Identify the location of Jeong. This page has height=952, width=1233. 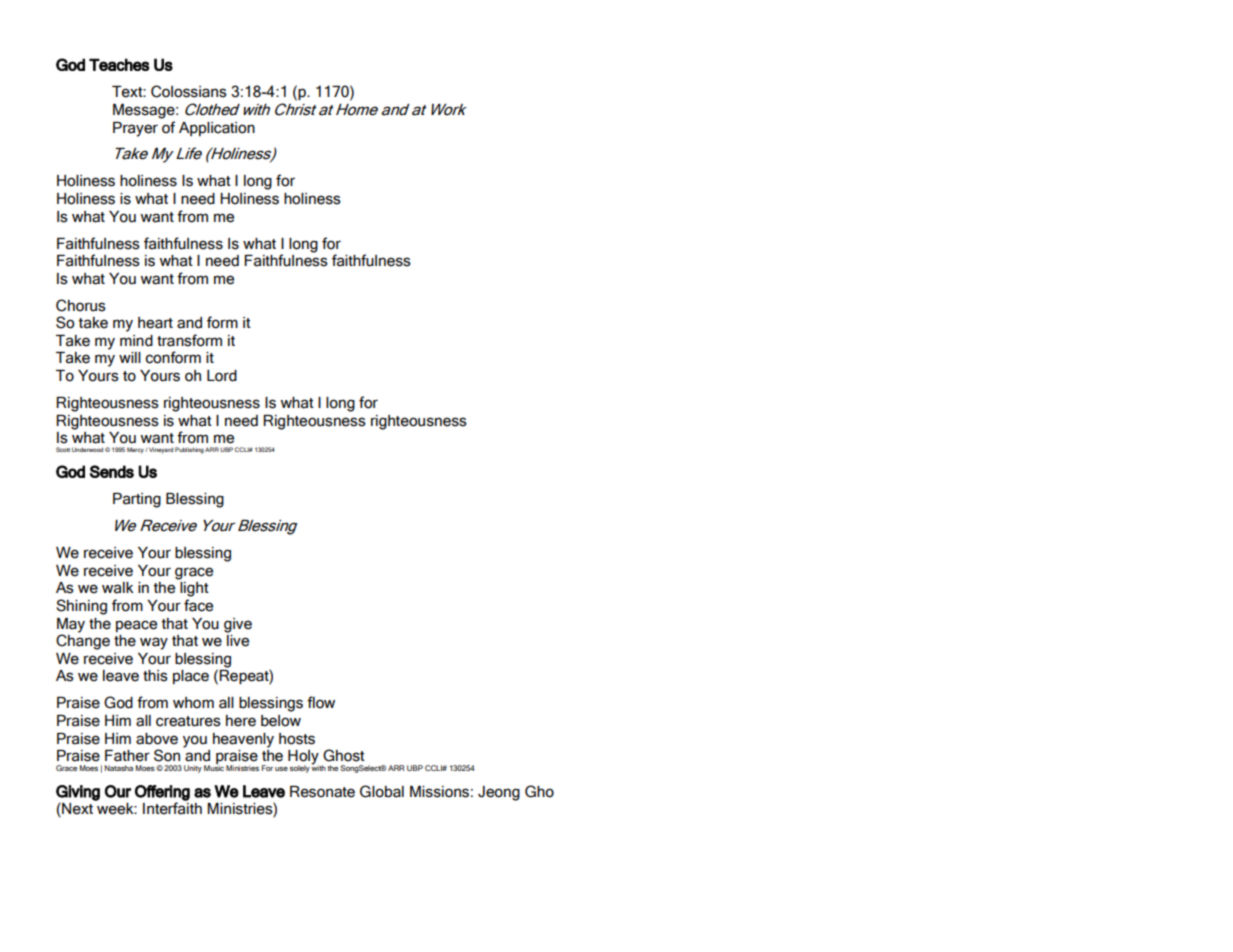
(499, 793).
